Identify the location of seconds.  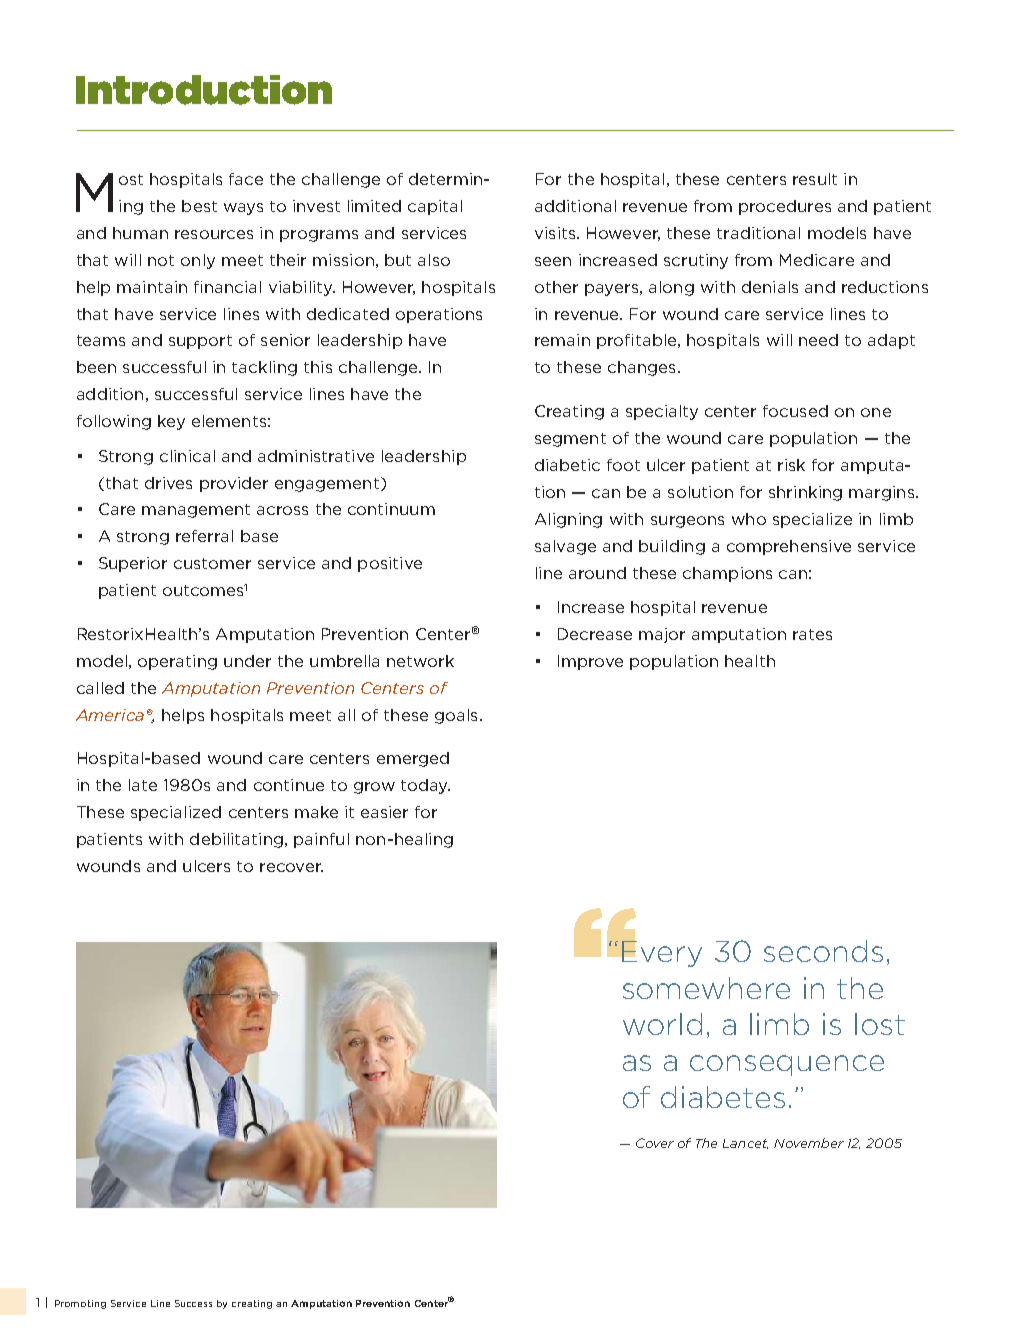
(823, 951).
